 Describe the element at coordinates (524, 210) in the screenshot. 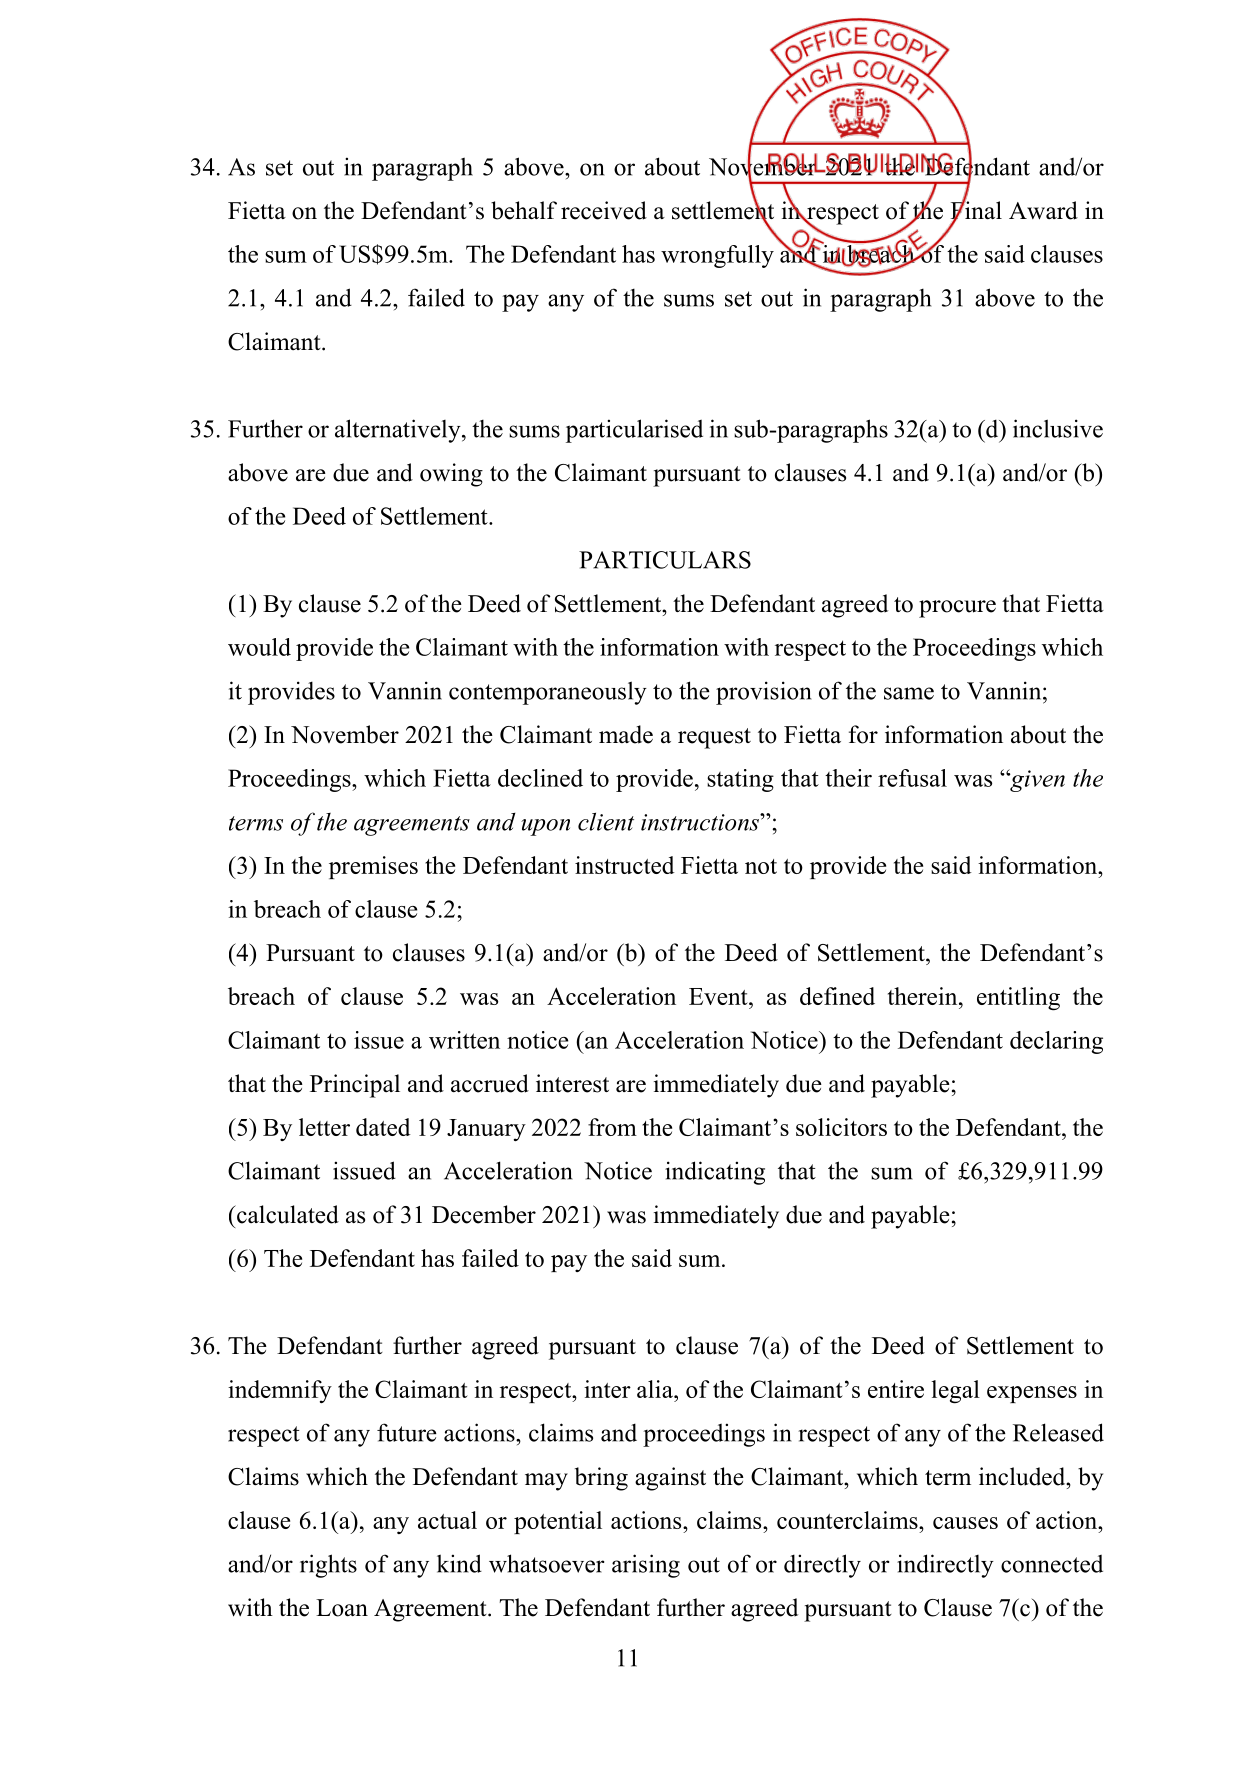

I see `behalf` at that location.
